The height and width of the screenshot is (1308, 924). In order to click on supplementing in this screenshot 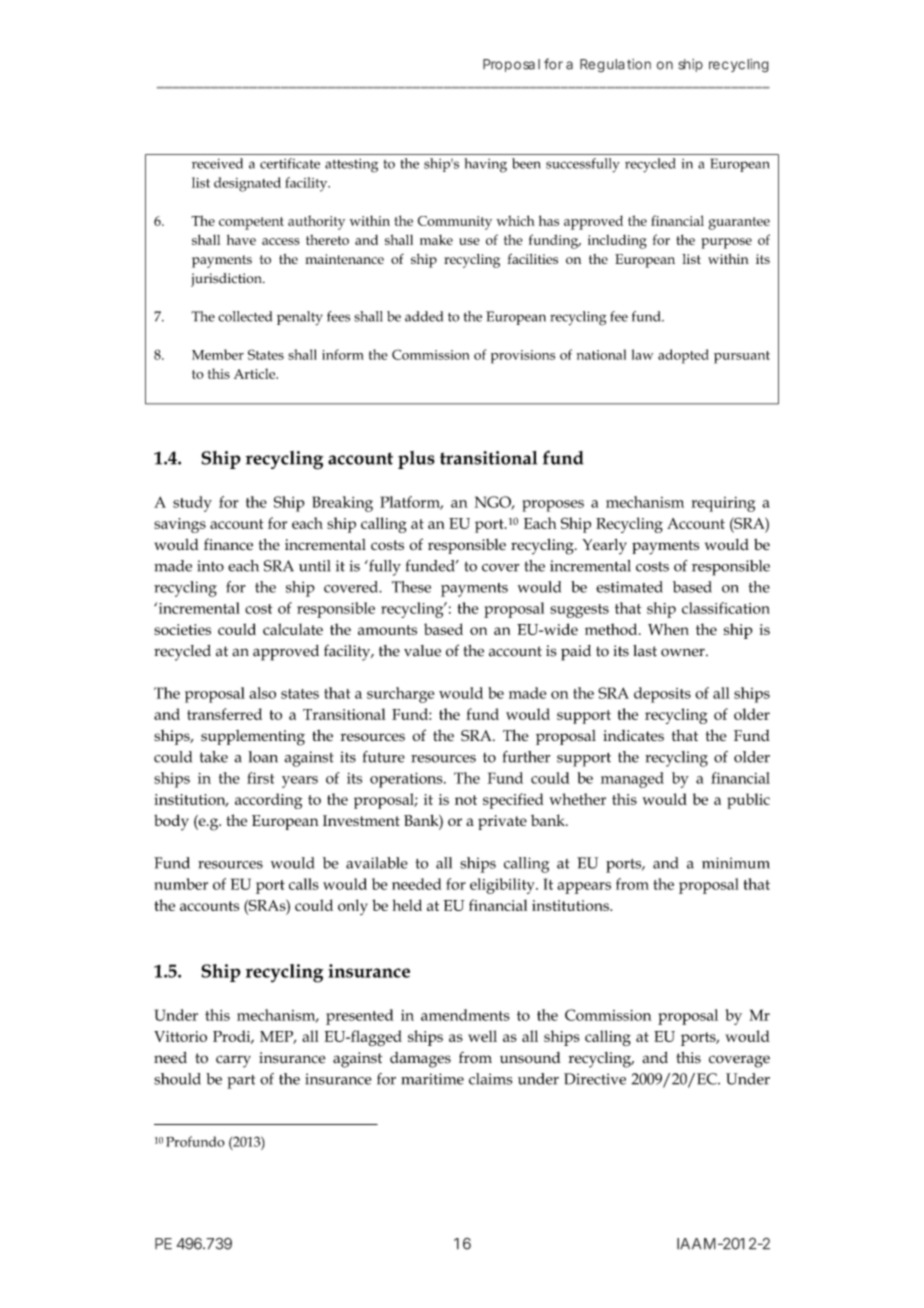, I will do `click(253, 738)`.
